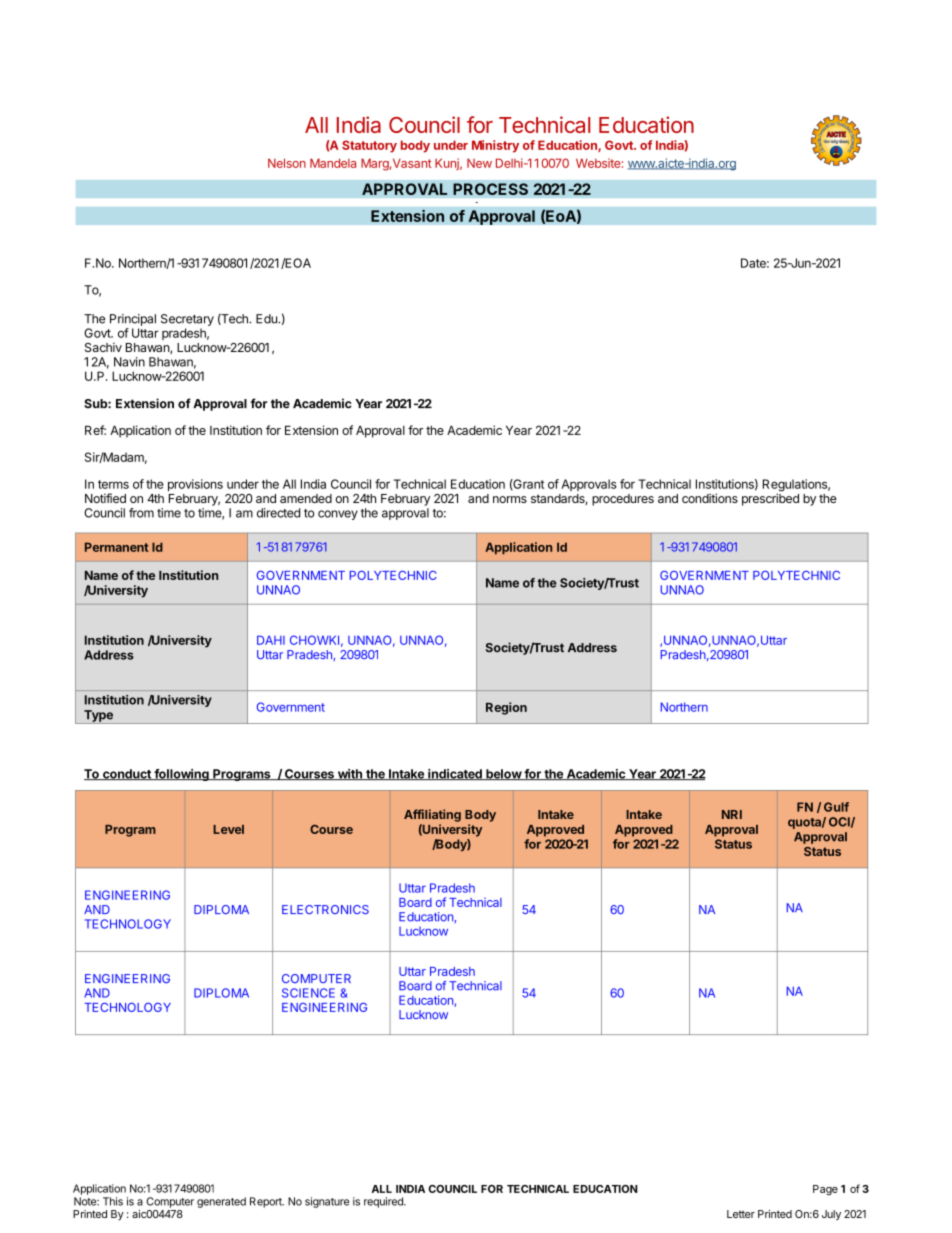 The image size is (952, 1233). What do you see at coordinates (495, 146) in the screenshot?
I see `Ministry` at bounding box center [495, 146].
